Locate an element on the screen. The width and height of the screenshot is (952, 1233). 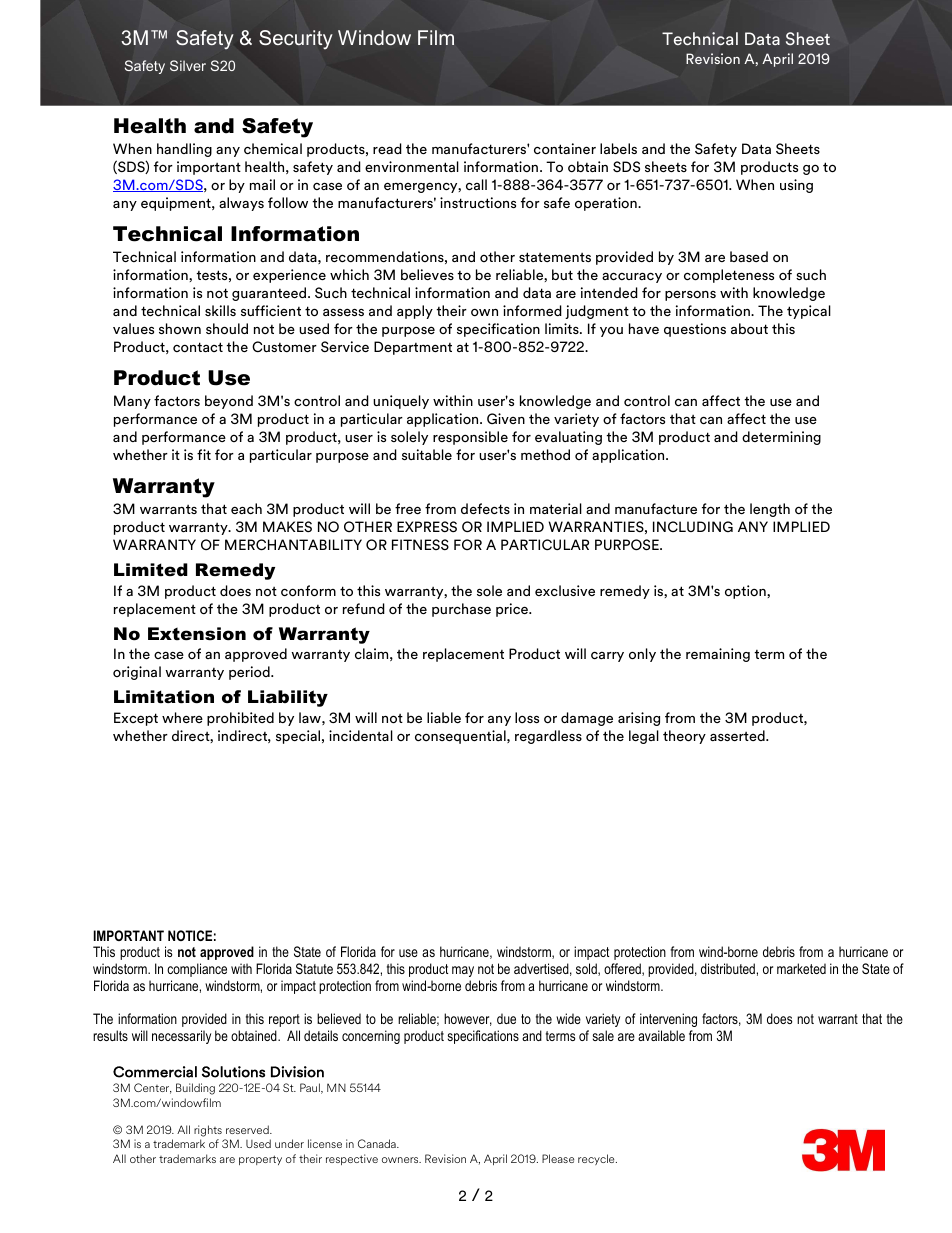
Department is located at coordinates (413, 348).
